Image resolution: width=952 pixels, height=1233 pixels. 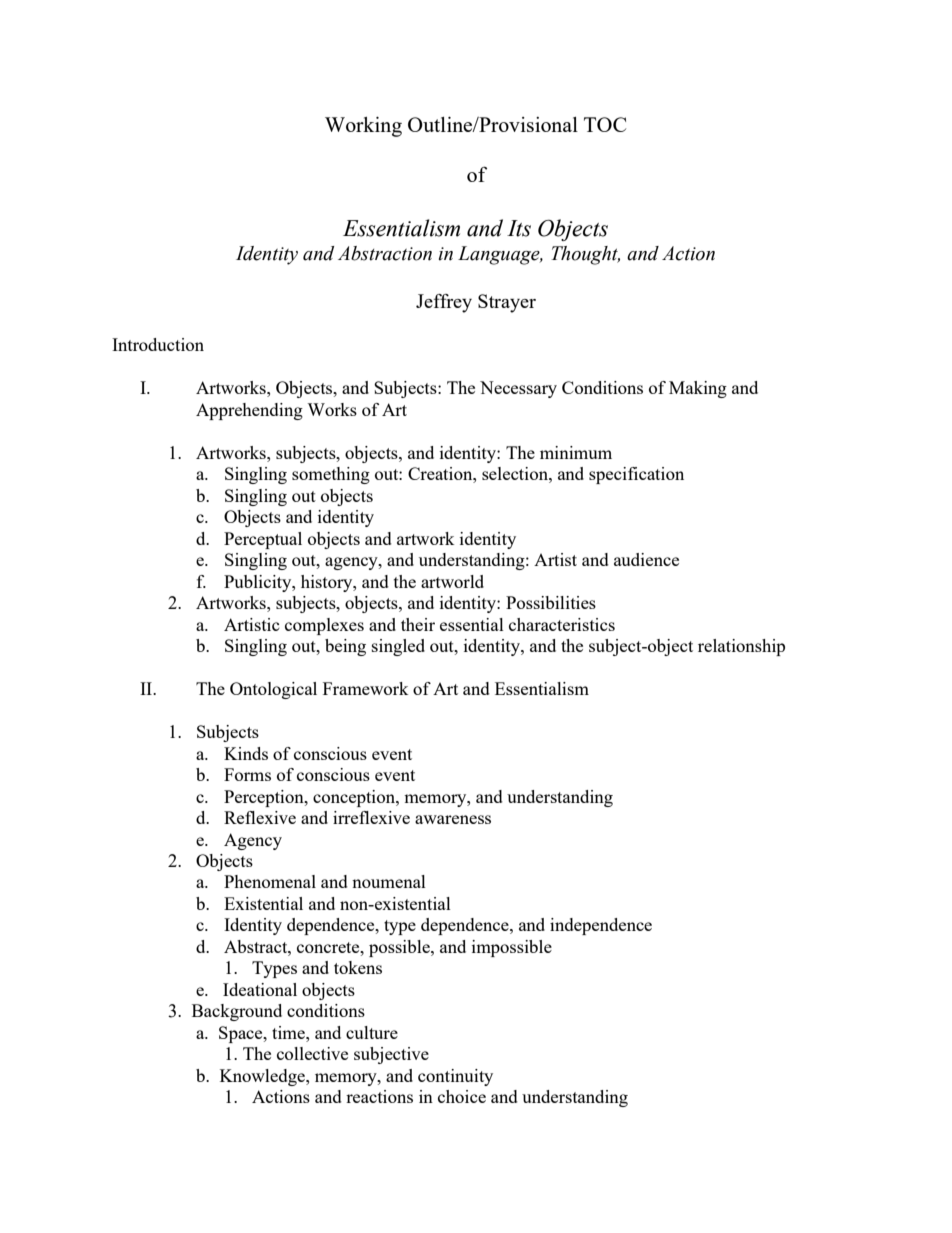 What do you see at coordinates (519, 228) in the screenshot?
I see `Its` at bounding box center [519, 228].
